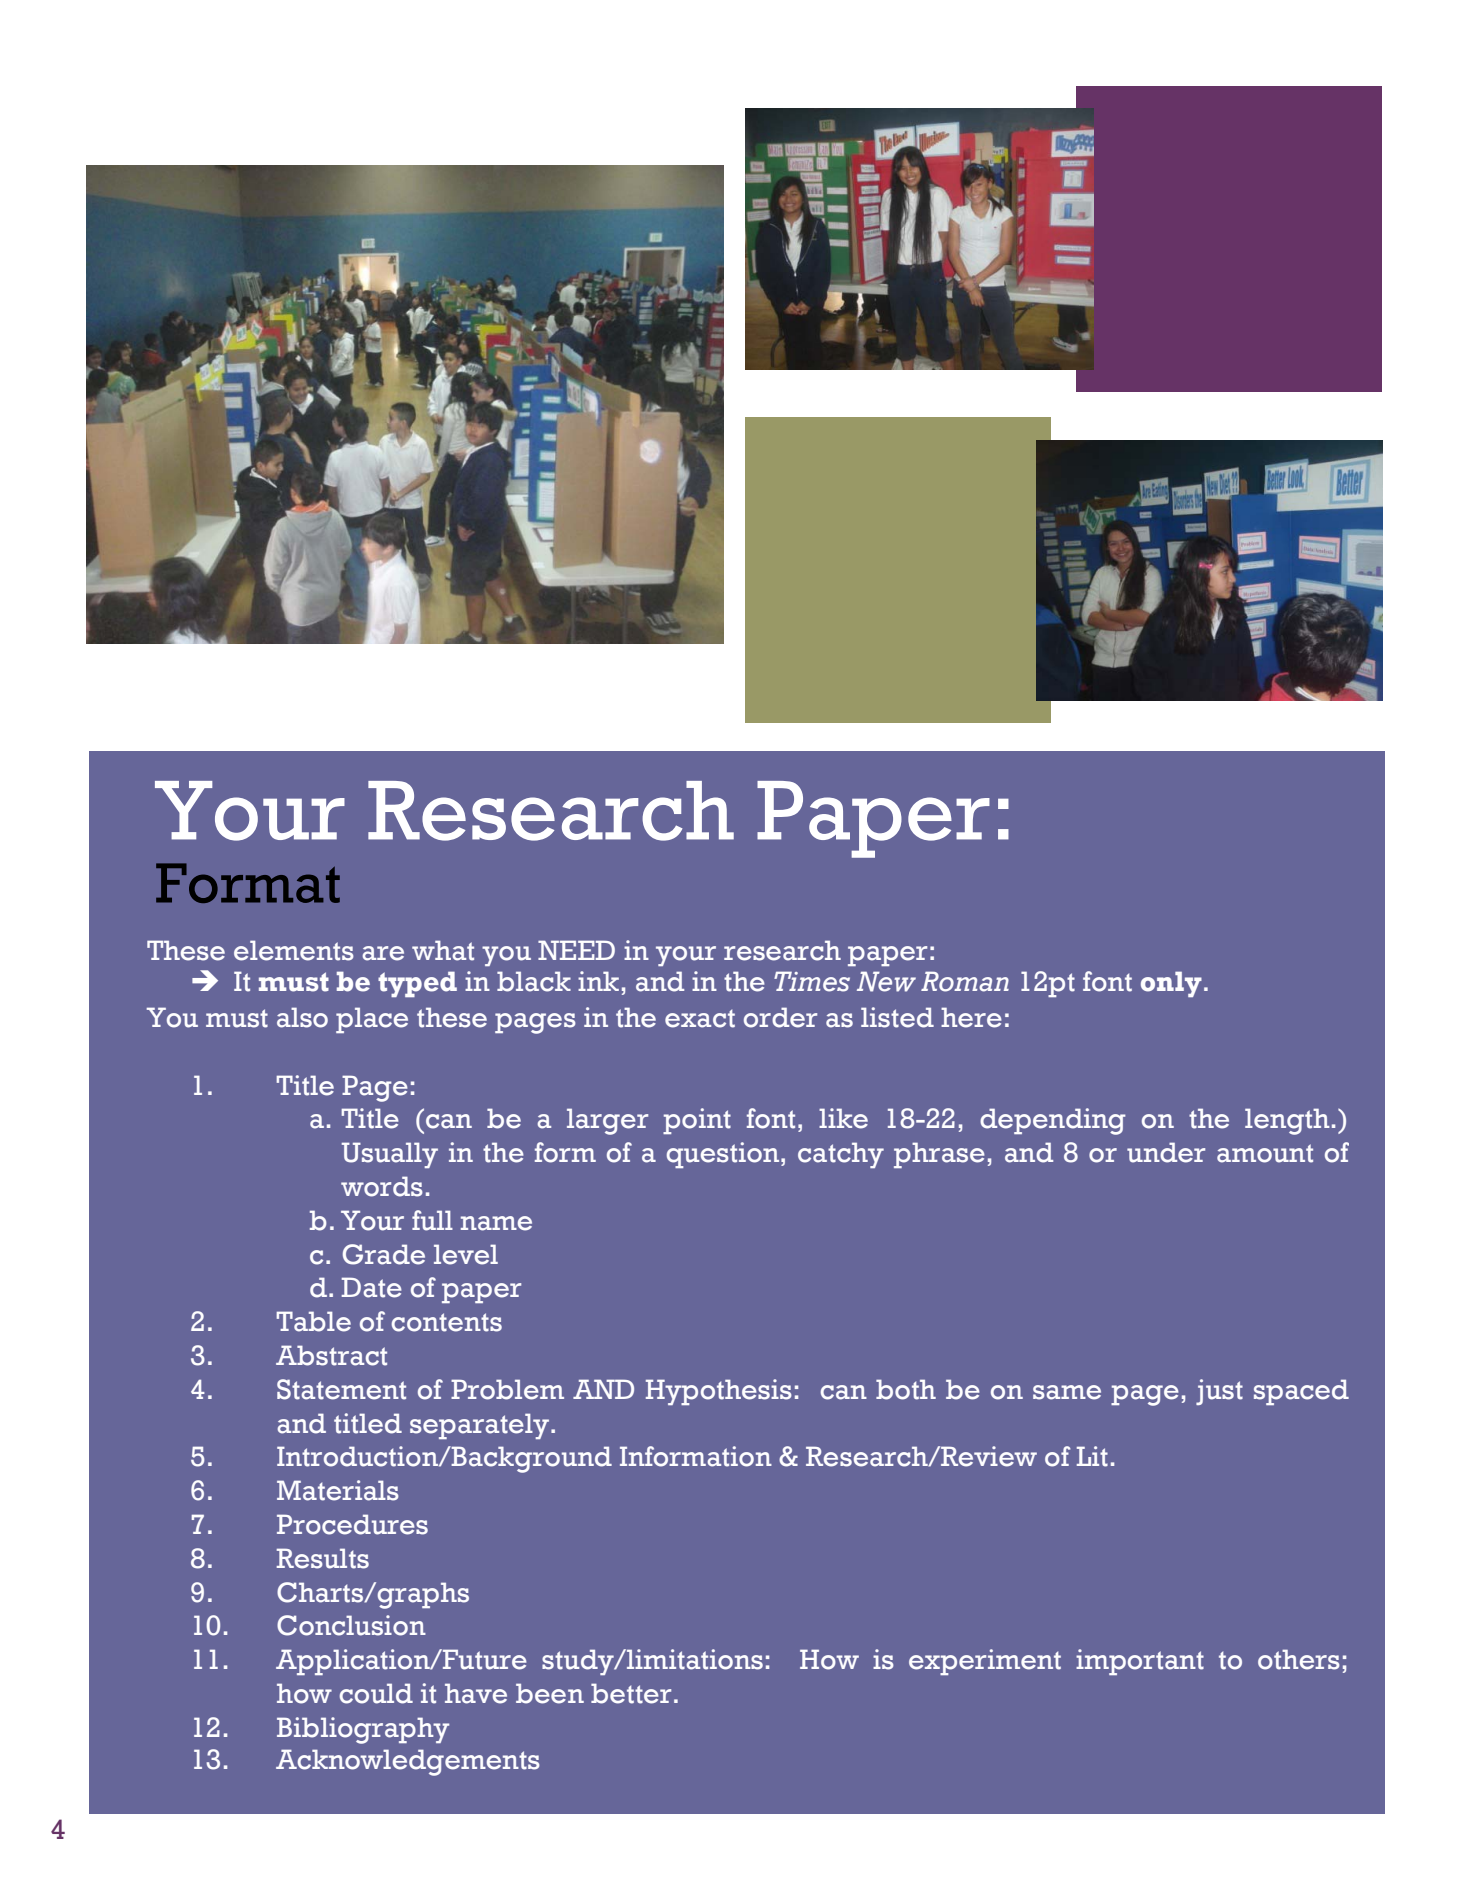 The width and height of the screenshot is (1468, 1900). What do you see at coordinates (432, 1220) in the screenshot?
I see `full` at bounding box center [432, 1220].
